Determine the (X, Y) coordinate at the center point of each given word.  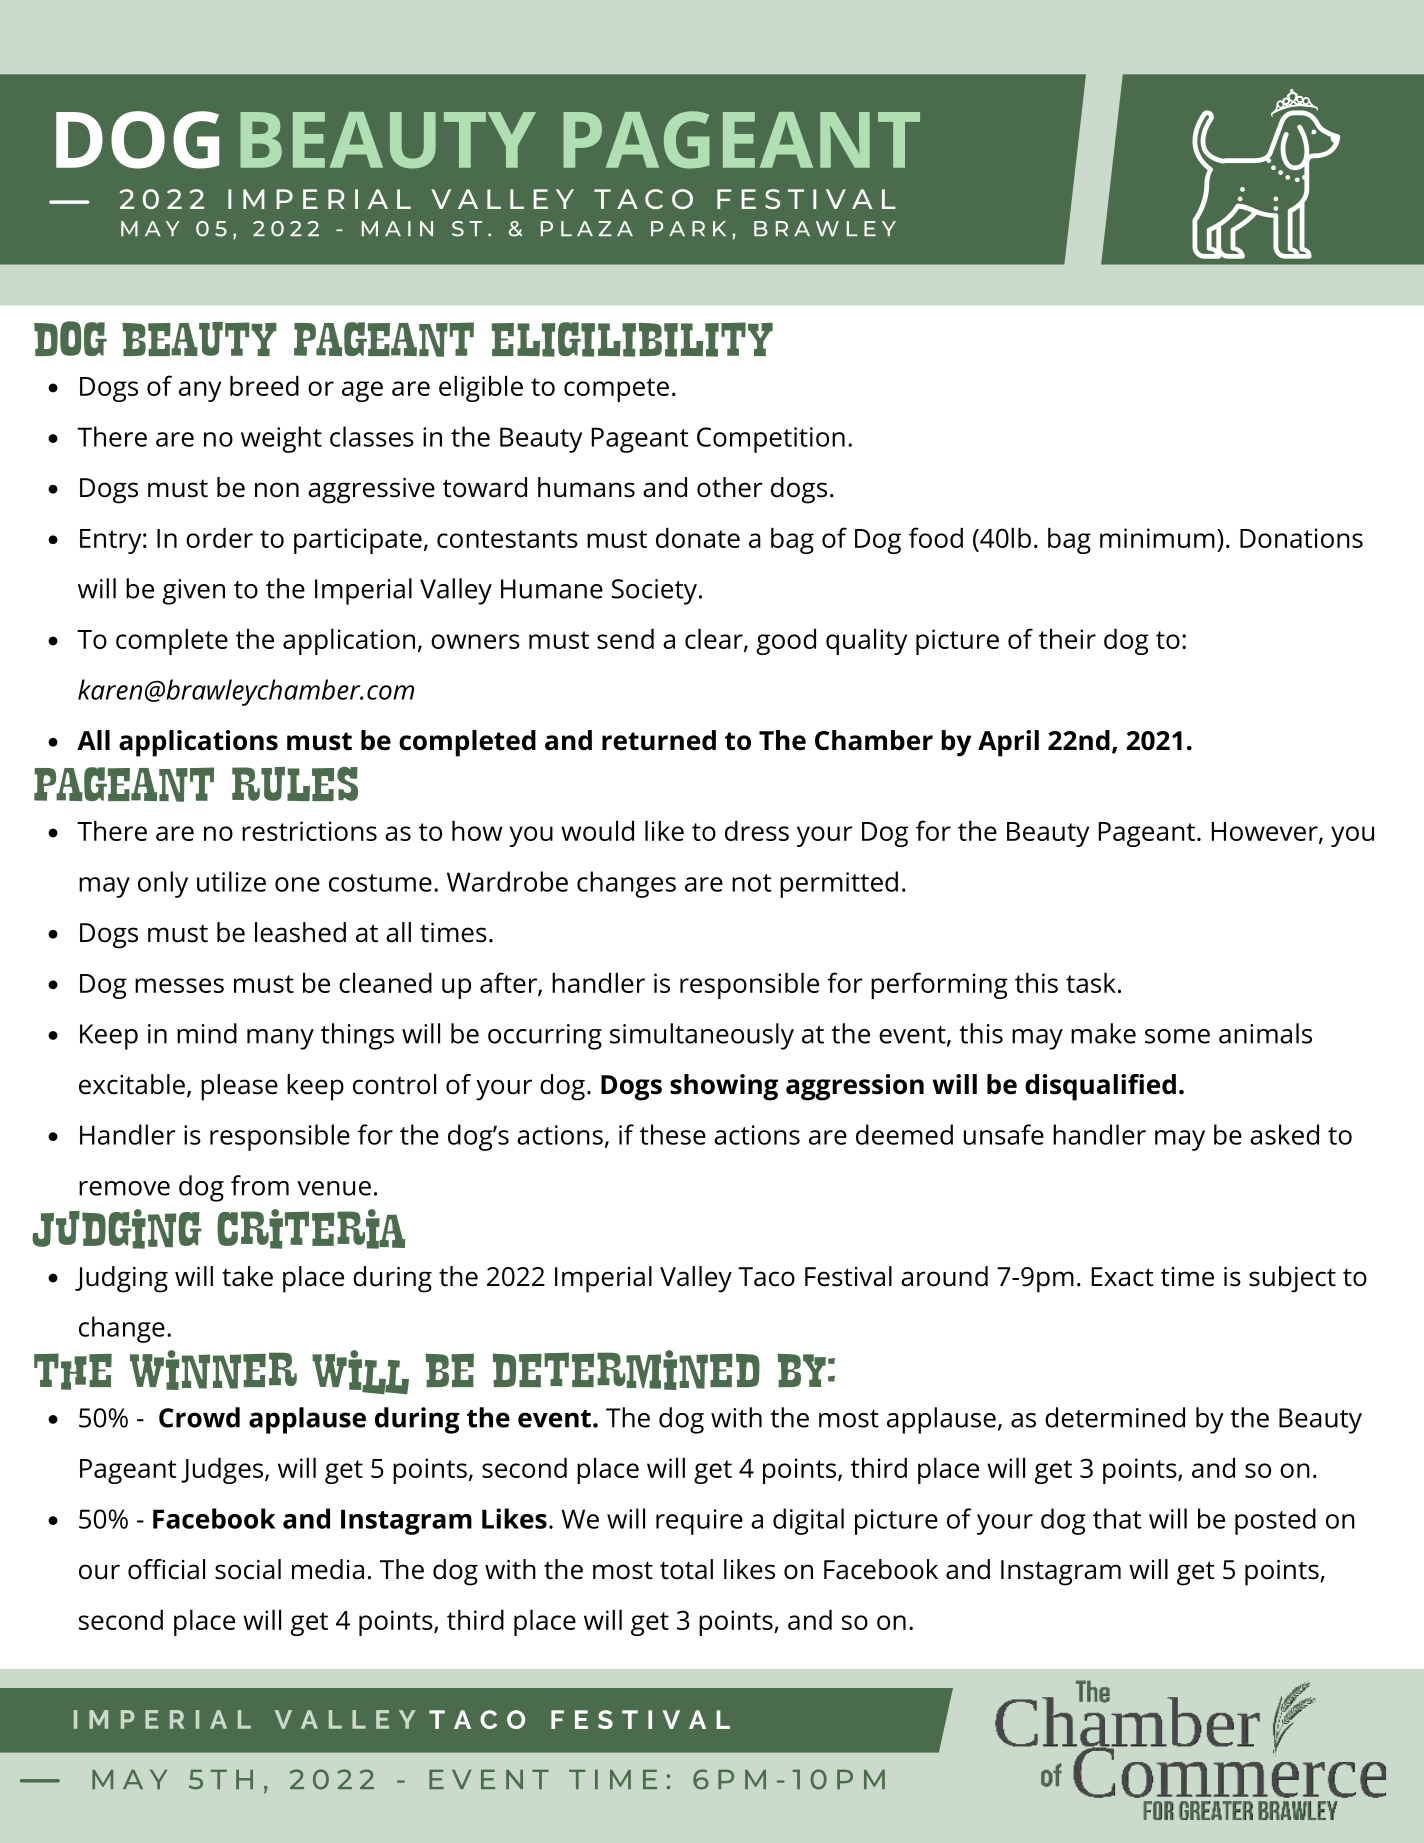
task (1091, 983)
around (944, 1276)
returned (659, 740)
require (699, 1522)
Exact (1122, 1277)
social (248, 1569)
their (1067, 639)
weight (281, 439)
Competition (771, 440)
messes (179, 985)
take (247, 1276)
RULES (295, 784)
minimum (1157, 538)
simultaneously (702, 1036)
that (1117, 1518)
